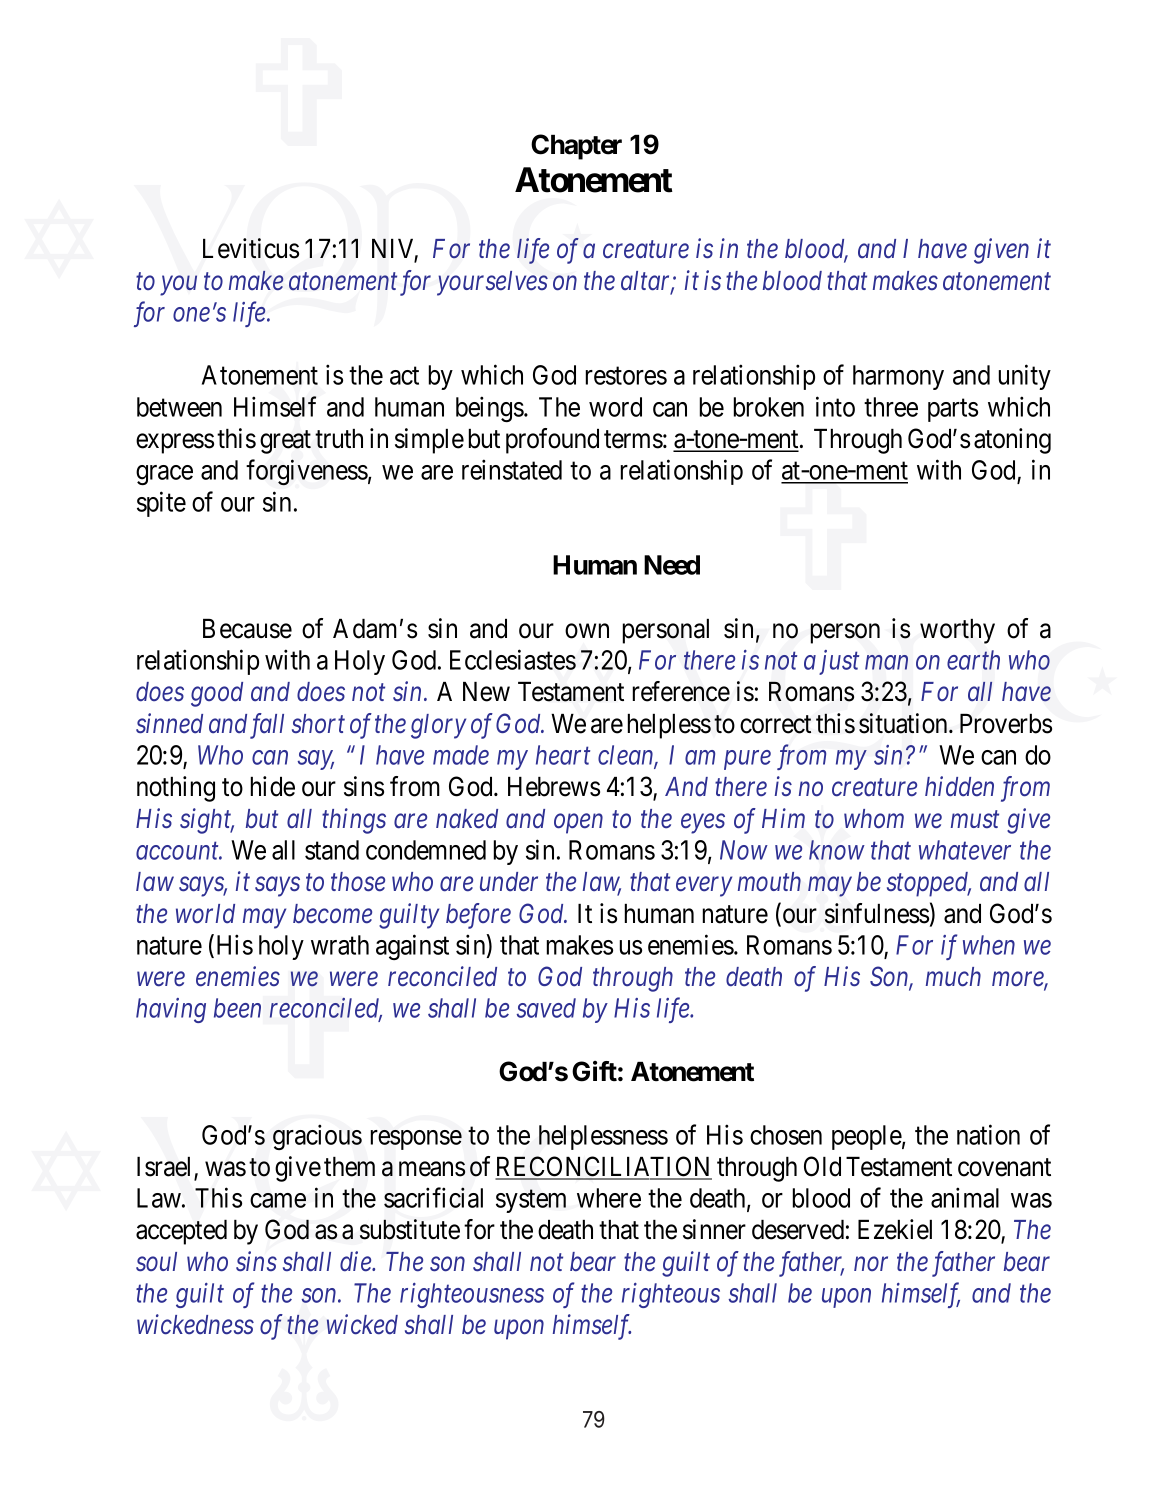  Describe the element at coordinates (563, 755) in the document. I see `heart` at that location.
